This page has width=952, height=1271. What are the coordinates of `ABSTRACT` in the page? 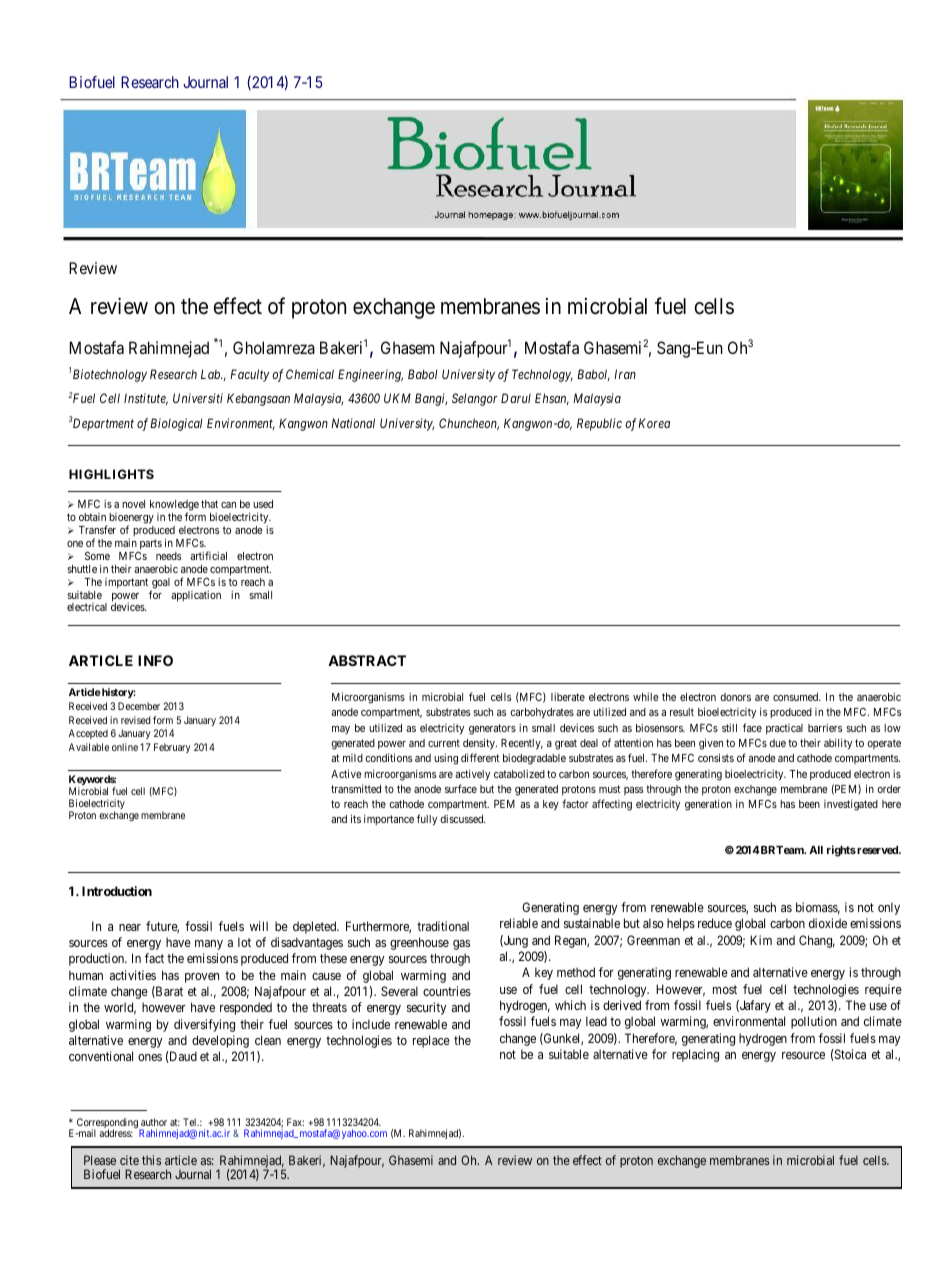 It's located at (367, 660).
